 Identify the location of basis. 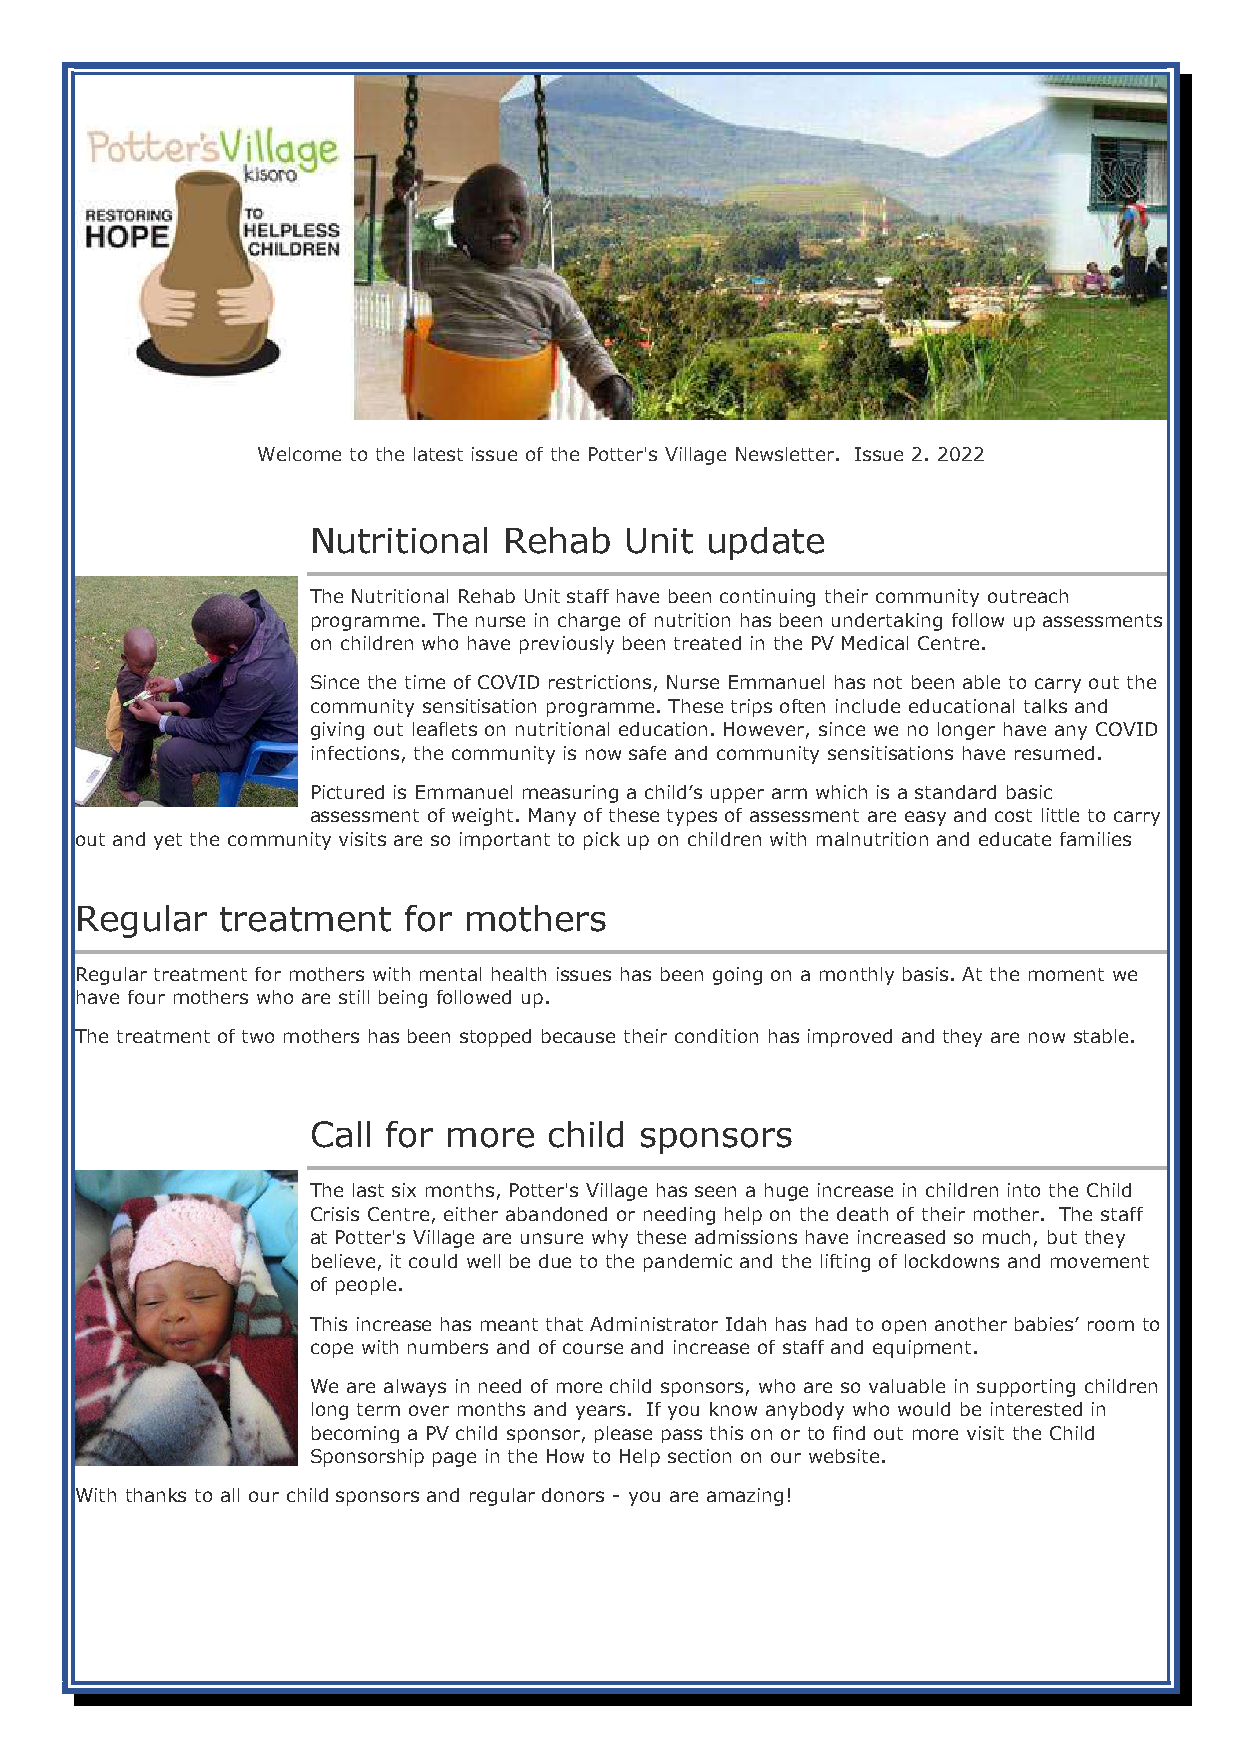
(925, 974).
